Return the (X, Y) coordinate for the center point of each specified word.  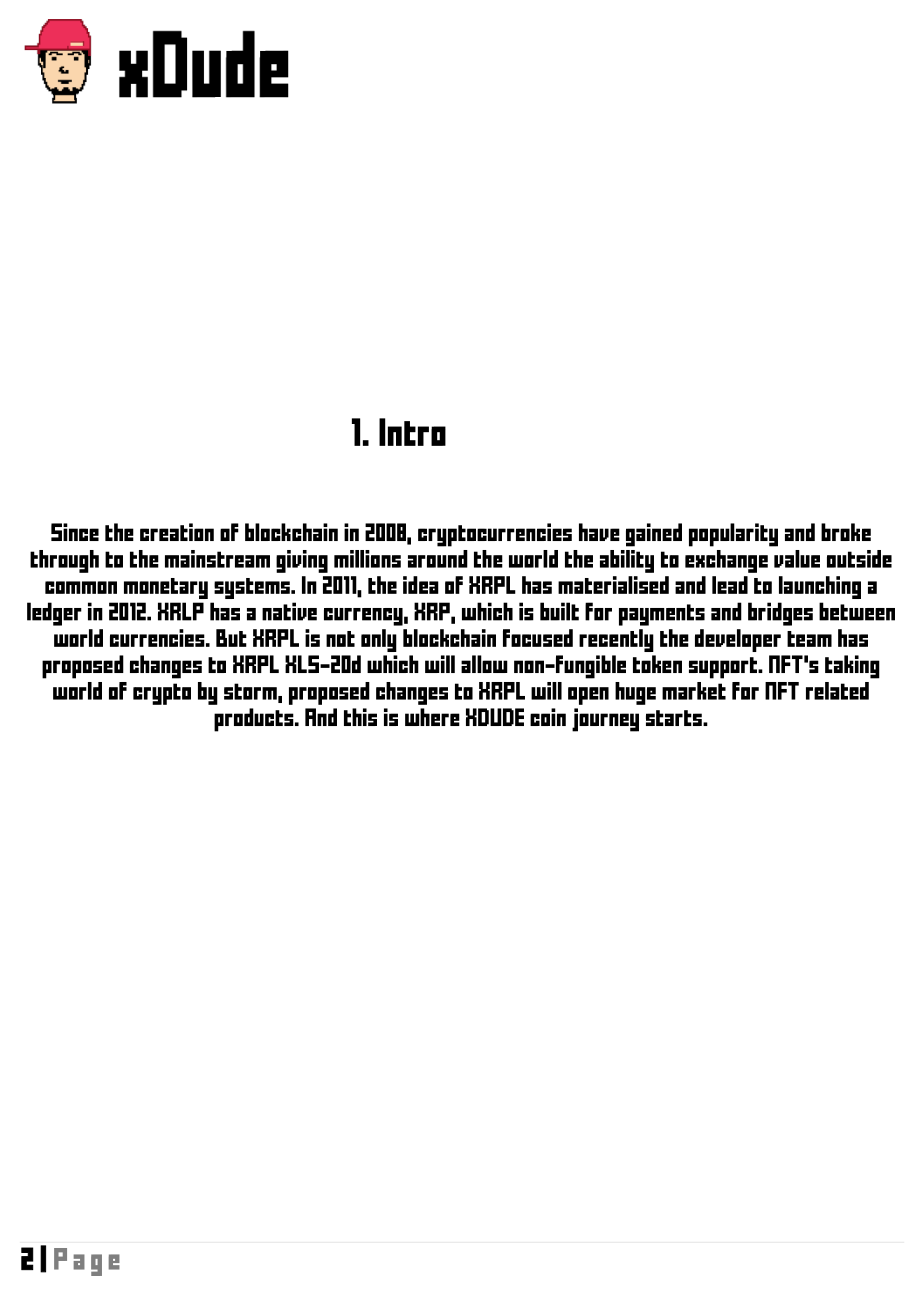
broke (846, 532)
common (81, 587)
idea (421, 585)
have (599, 532)
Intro (412, 432)
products (255, 720)
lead (730, 585)
